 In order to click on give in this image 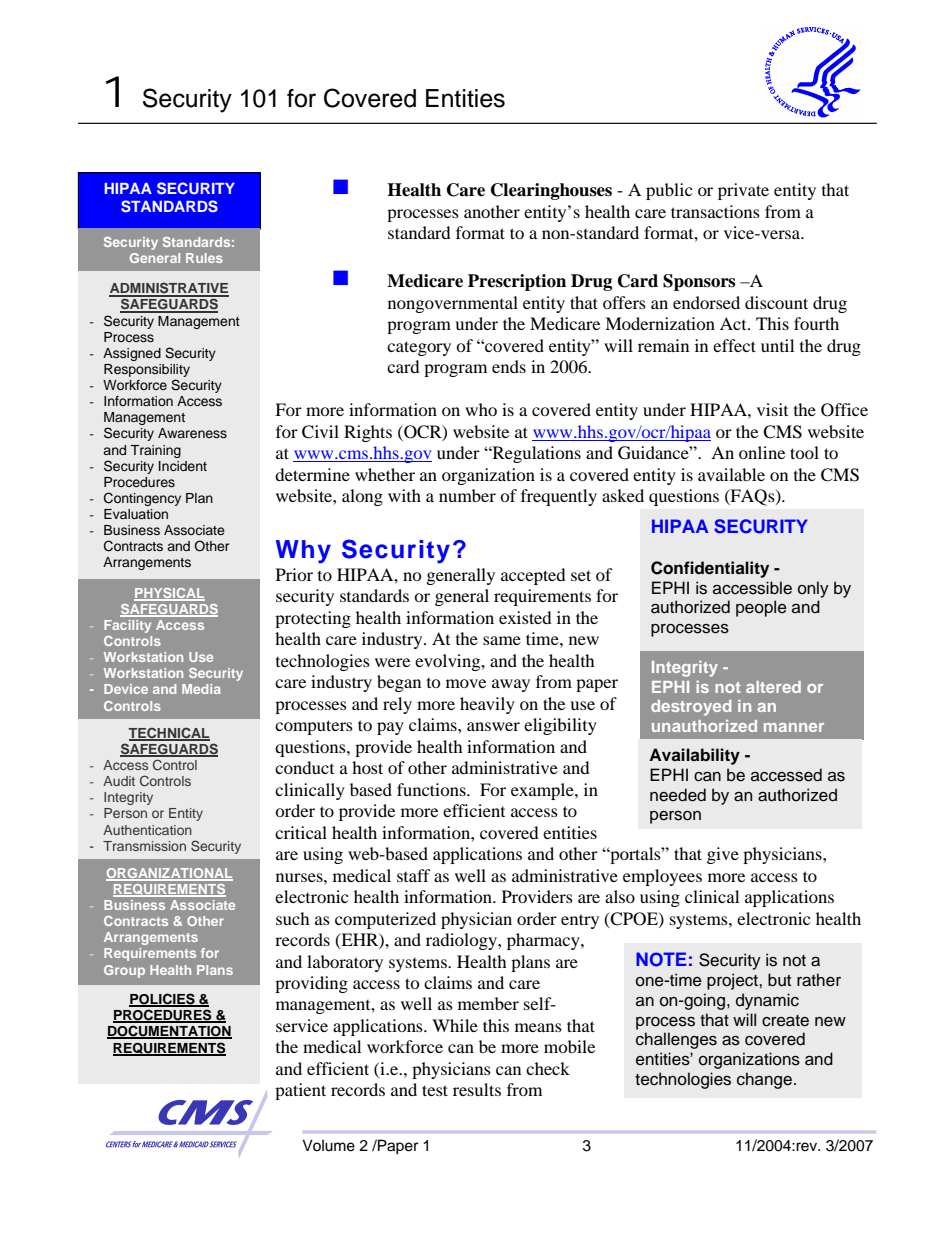, I will do `click(723, 855)`.
